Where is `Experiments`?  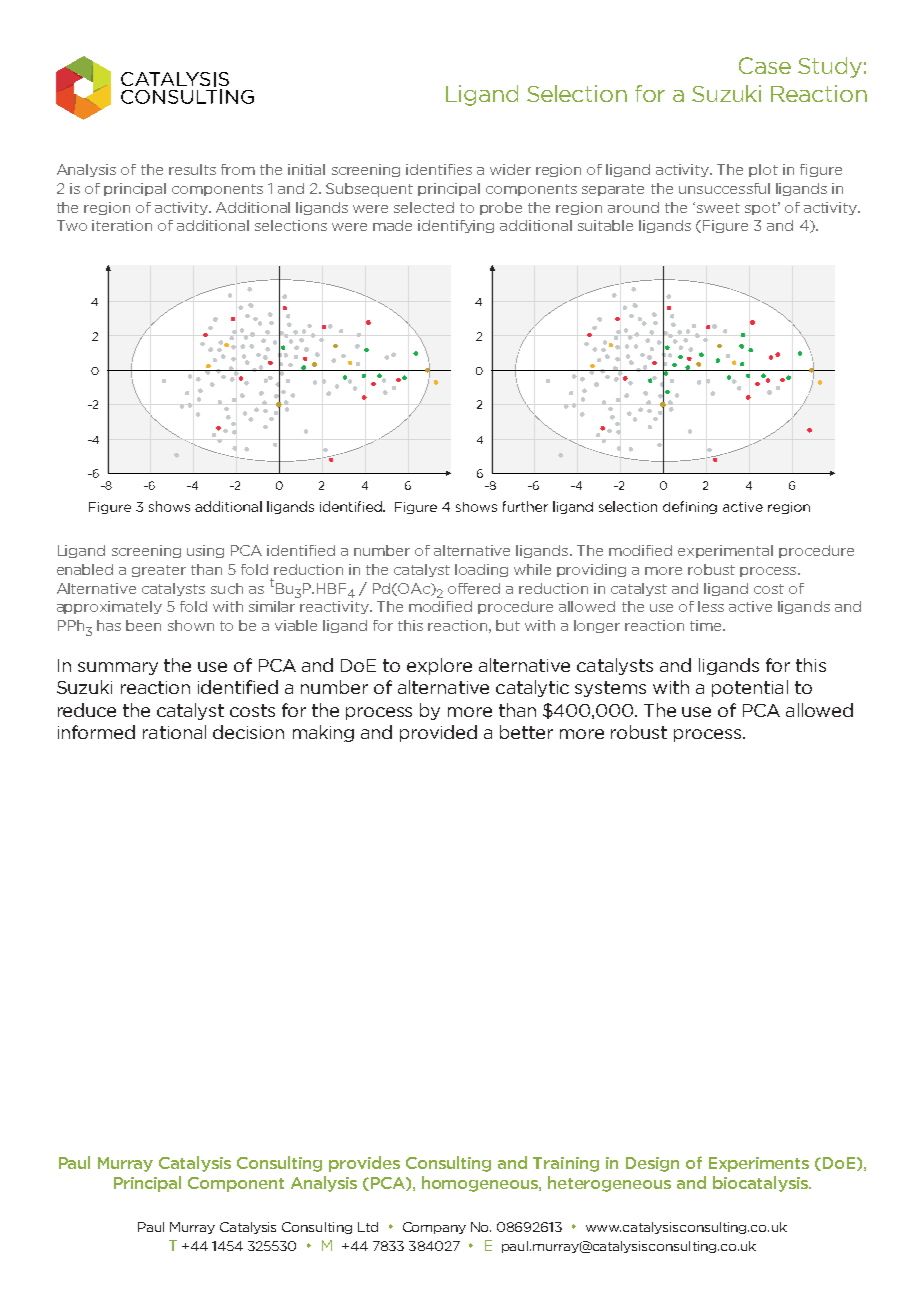
Experiments is located at coordinates (759, 1164).
